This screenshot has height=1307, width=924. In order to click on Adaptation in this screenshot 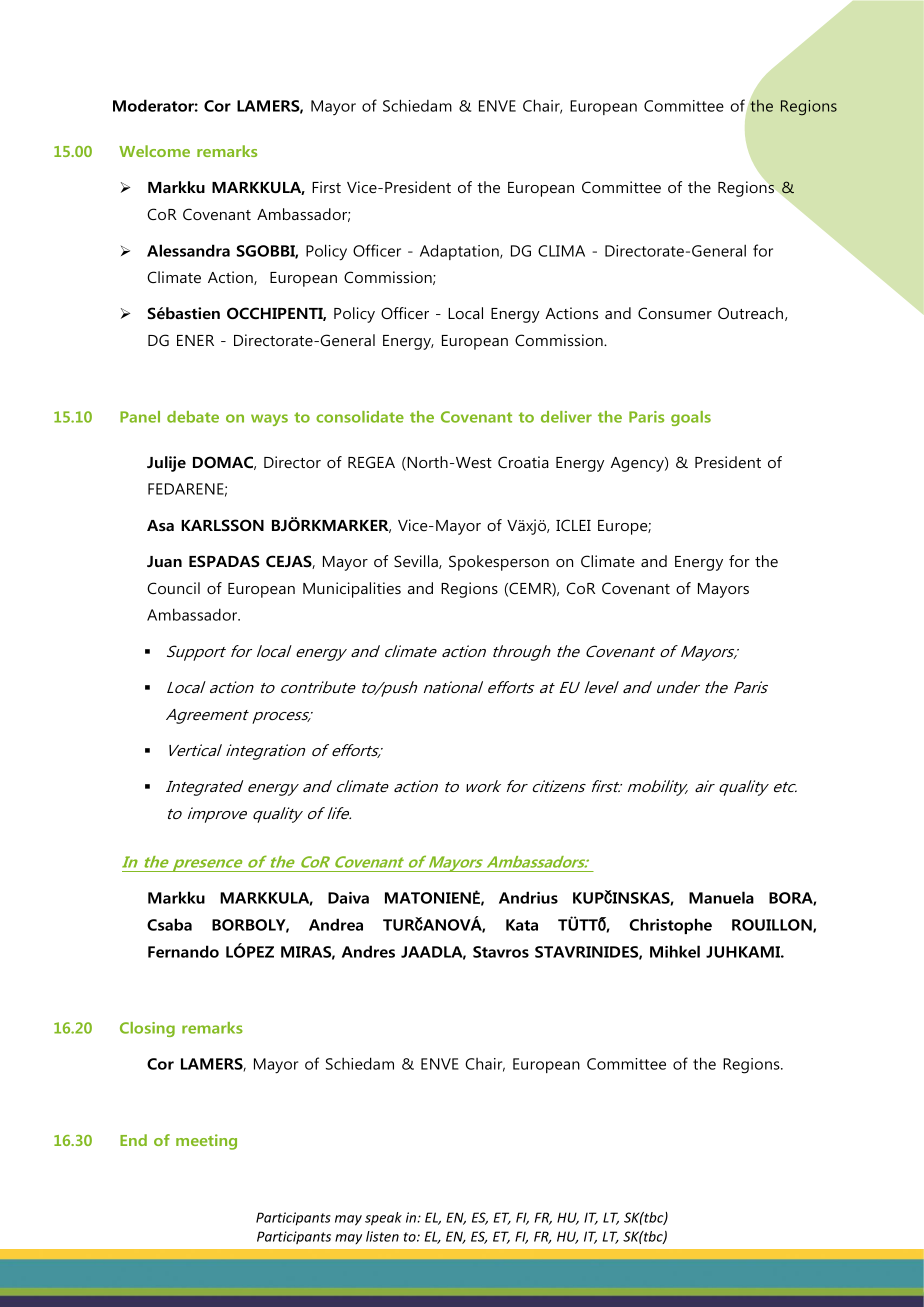, I will do `click(460, 252)`.
